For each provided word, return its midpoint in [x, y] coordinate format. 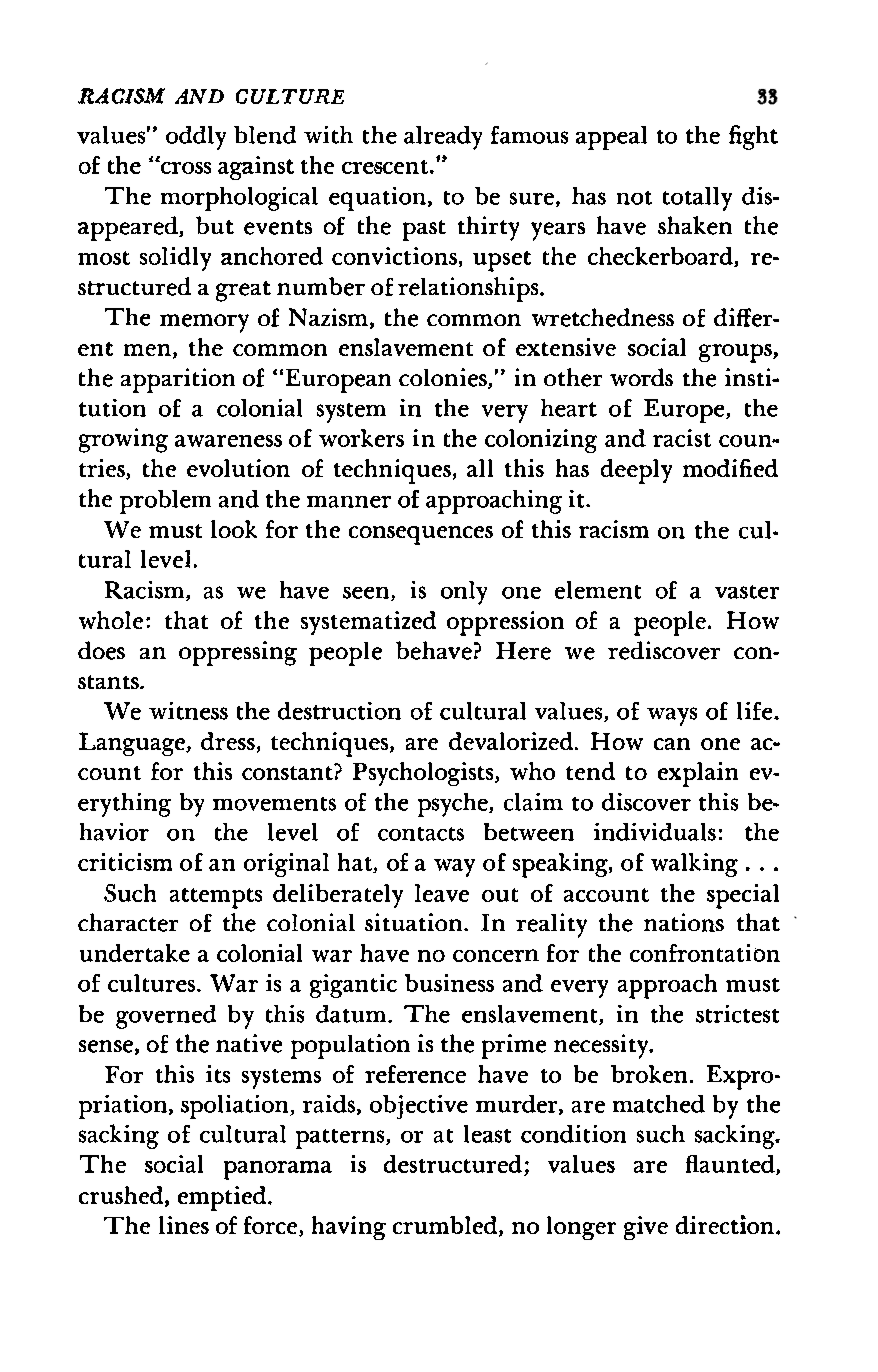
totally [697, 199]
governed [166, 1017]
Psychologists [424, 774]
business [449, 983]
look [234, 529]
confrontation [705, 953]
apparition [178, 380]
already [443, 138]
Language [133, 744]
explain [698, 774]
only [464, 593]
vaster [747, 592]
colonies [444, 378]
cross [184, 167]
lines [184, 1225]
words [641, 377]
